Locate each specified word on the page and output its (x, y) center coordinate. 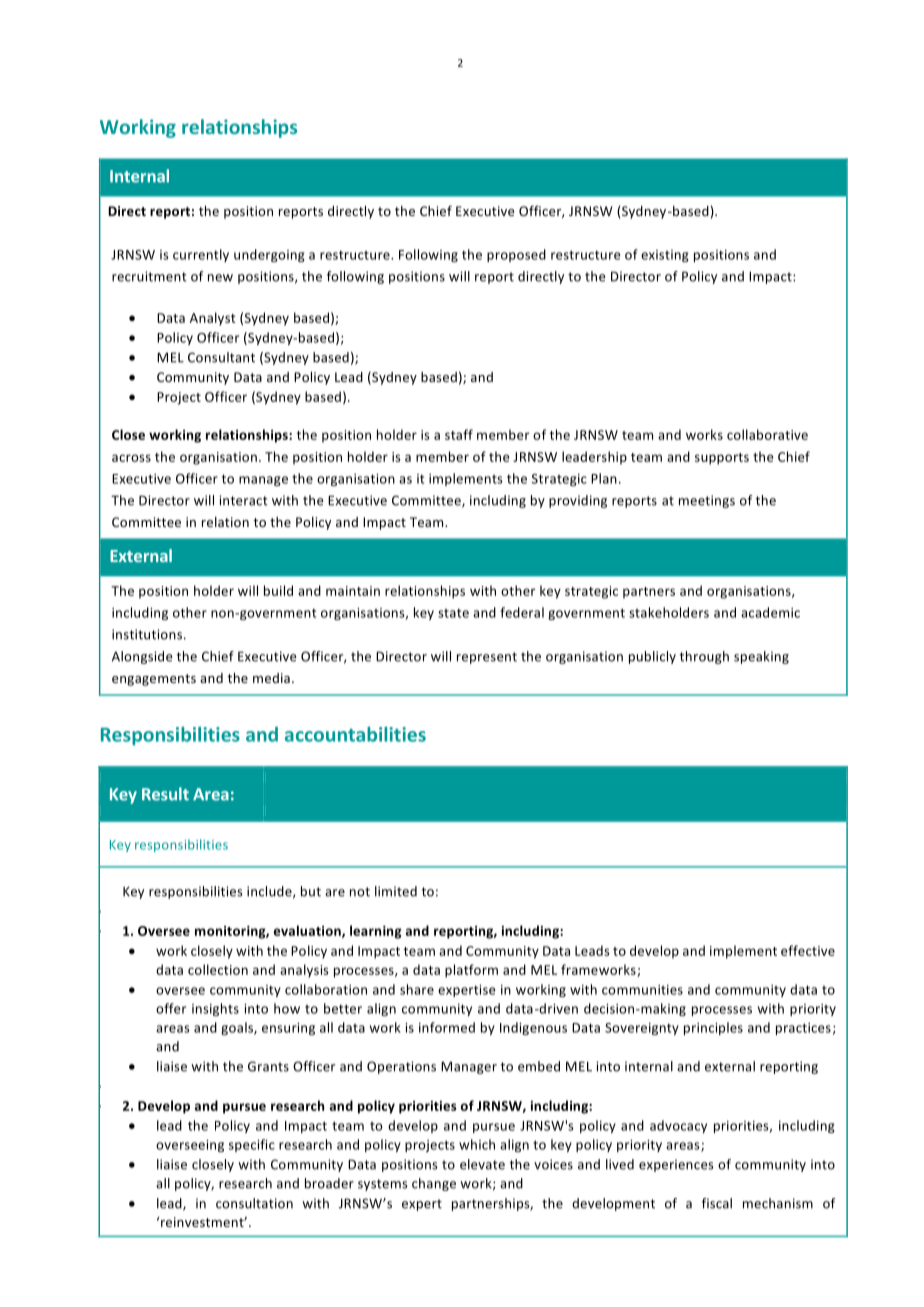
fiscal (717, 1203)
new (220, 278)
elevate (482, 1164)
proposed (516, 255)
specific (252, 1145)
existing (665, 256)
